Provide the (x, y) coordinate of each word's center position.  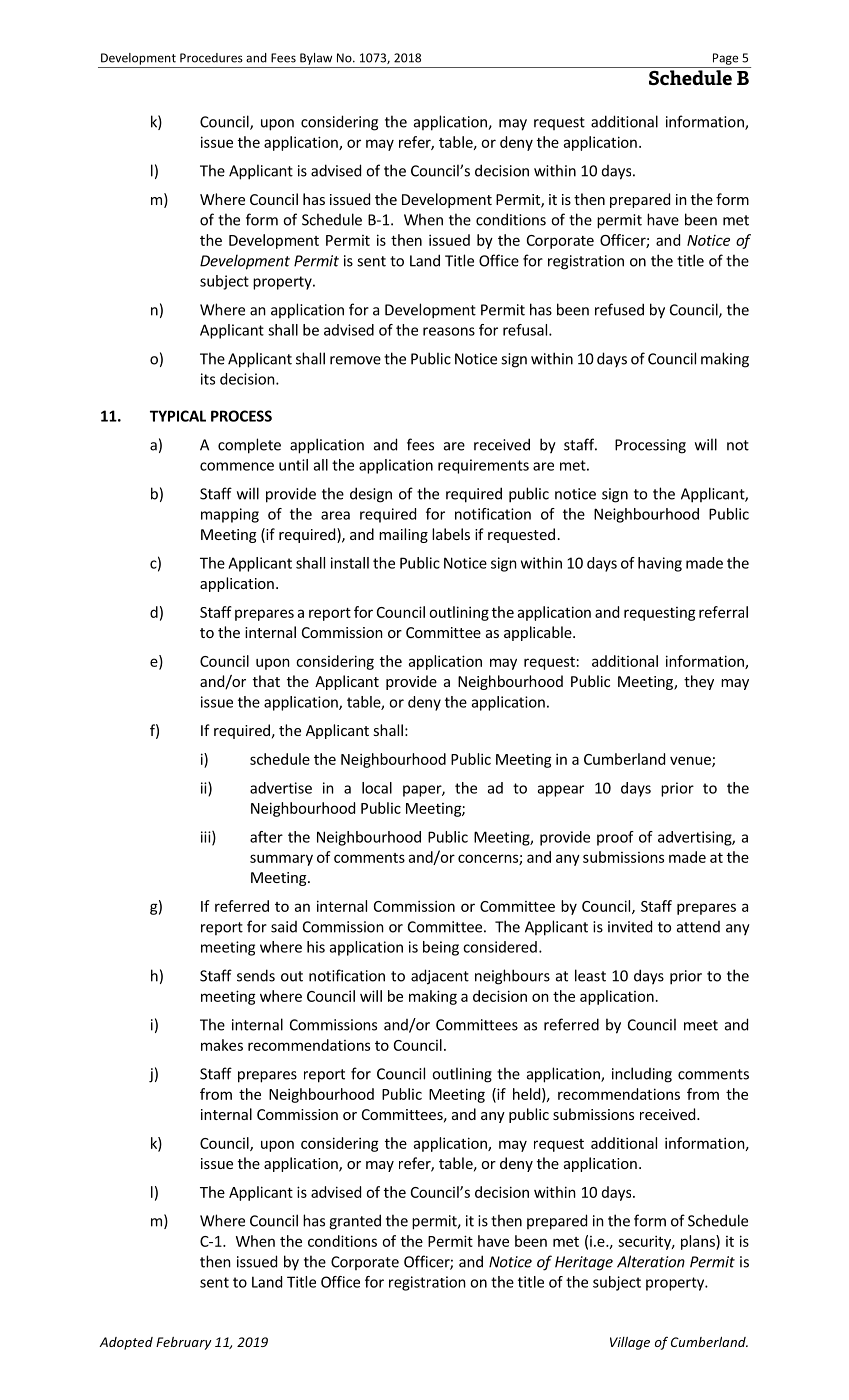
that (266, 681)
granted (355, 1222)
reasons (449, 331)
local (377, 788)
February (184, 1343)
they (699, 682)
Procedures (211, 58)
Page (725, 59)
